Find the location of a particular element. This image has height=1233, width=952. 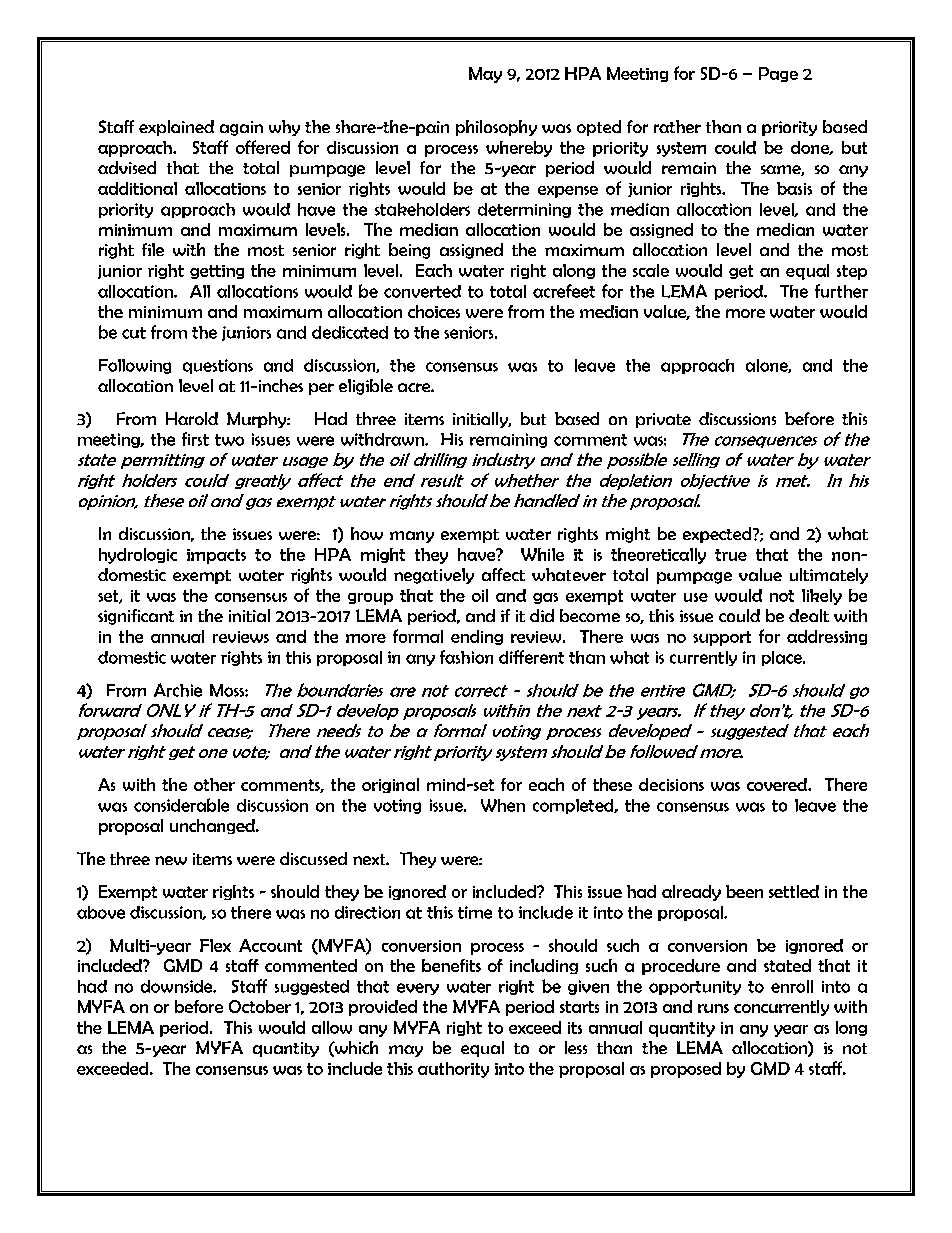

unchanged is located at coordinates (213, 826).
